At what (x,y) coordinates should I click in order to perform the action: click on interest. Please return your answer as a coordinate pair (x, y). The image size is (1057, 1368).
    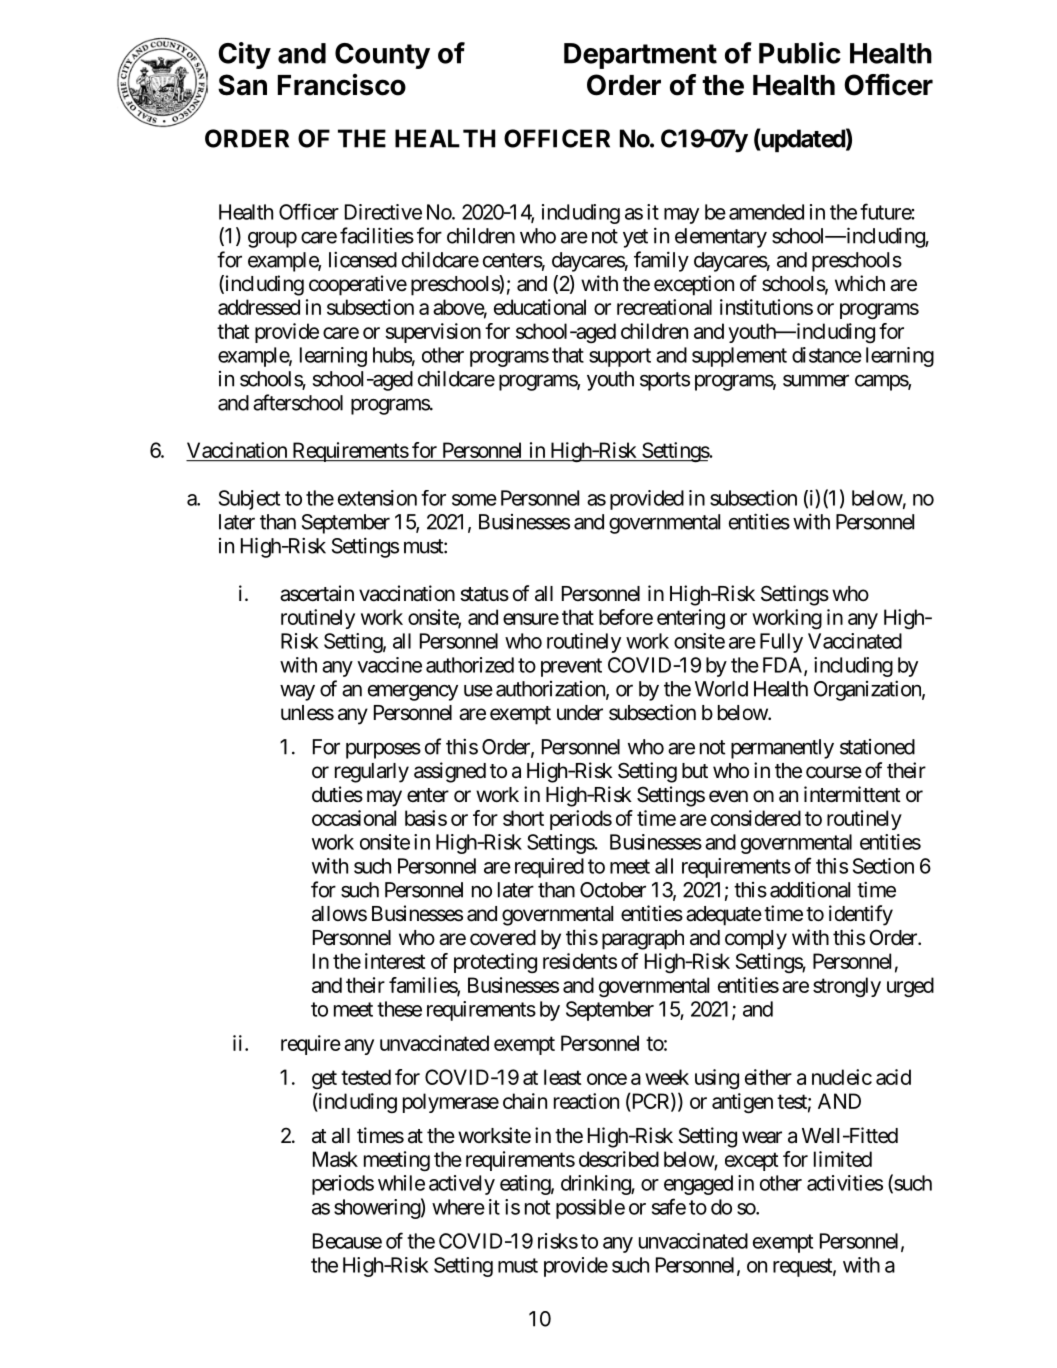
    Looking at the image, I should click on (395, 961).
